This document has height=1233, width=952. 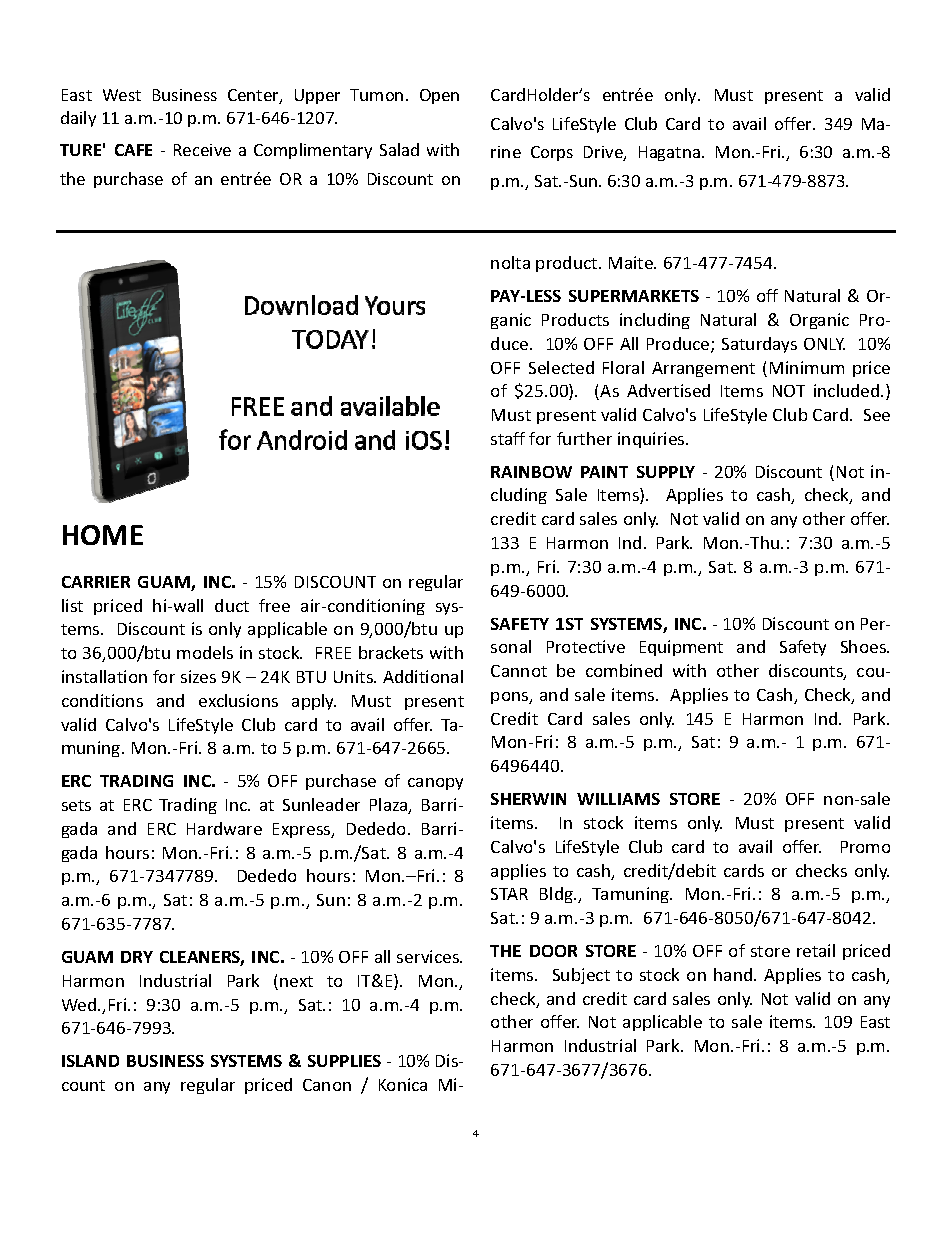 I want to click on Open, so click(x=439, y=96).
